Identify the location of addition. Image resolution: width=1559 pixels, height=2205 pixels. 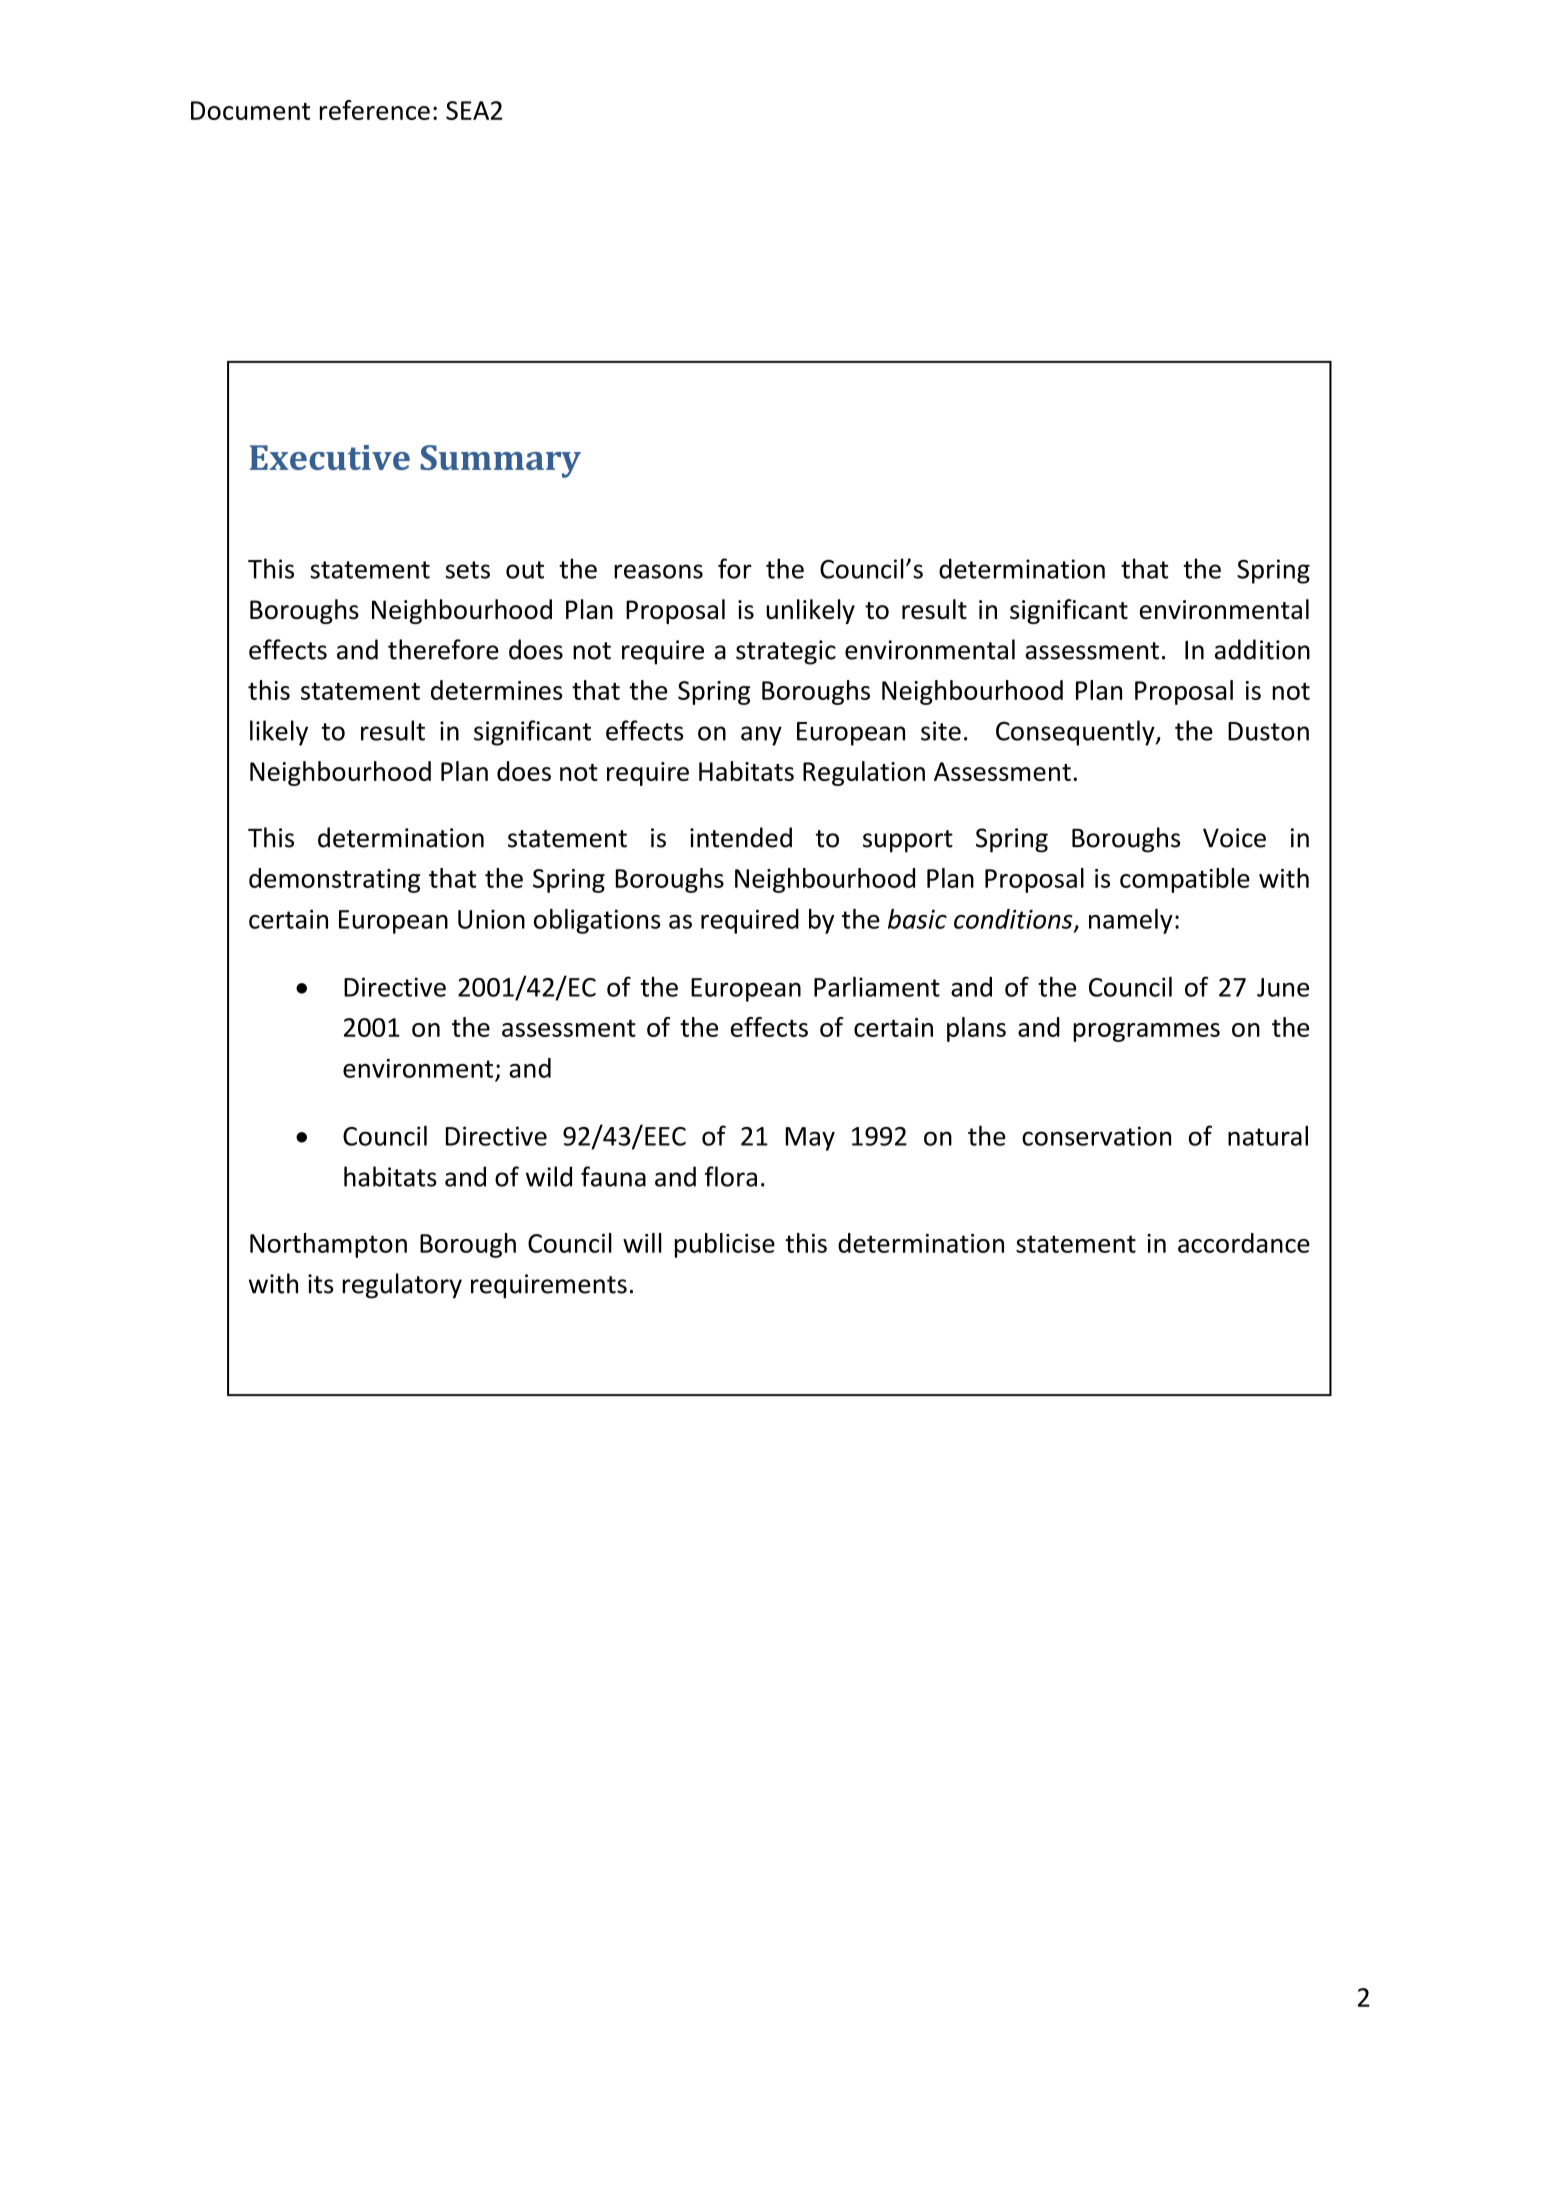
(1262, 649).
